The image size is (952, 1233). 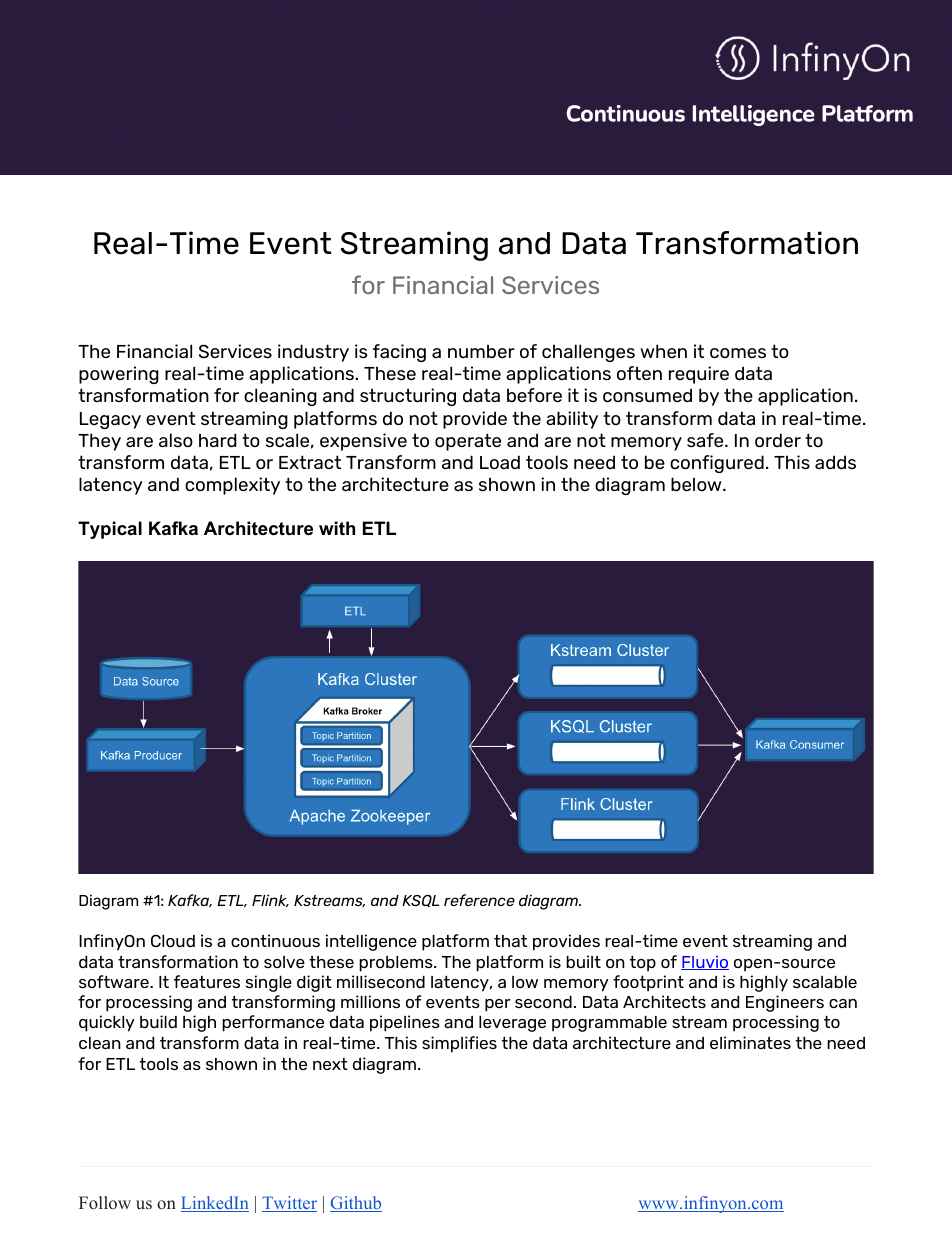 I want to click on comes, so click(x=738, y=353).
